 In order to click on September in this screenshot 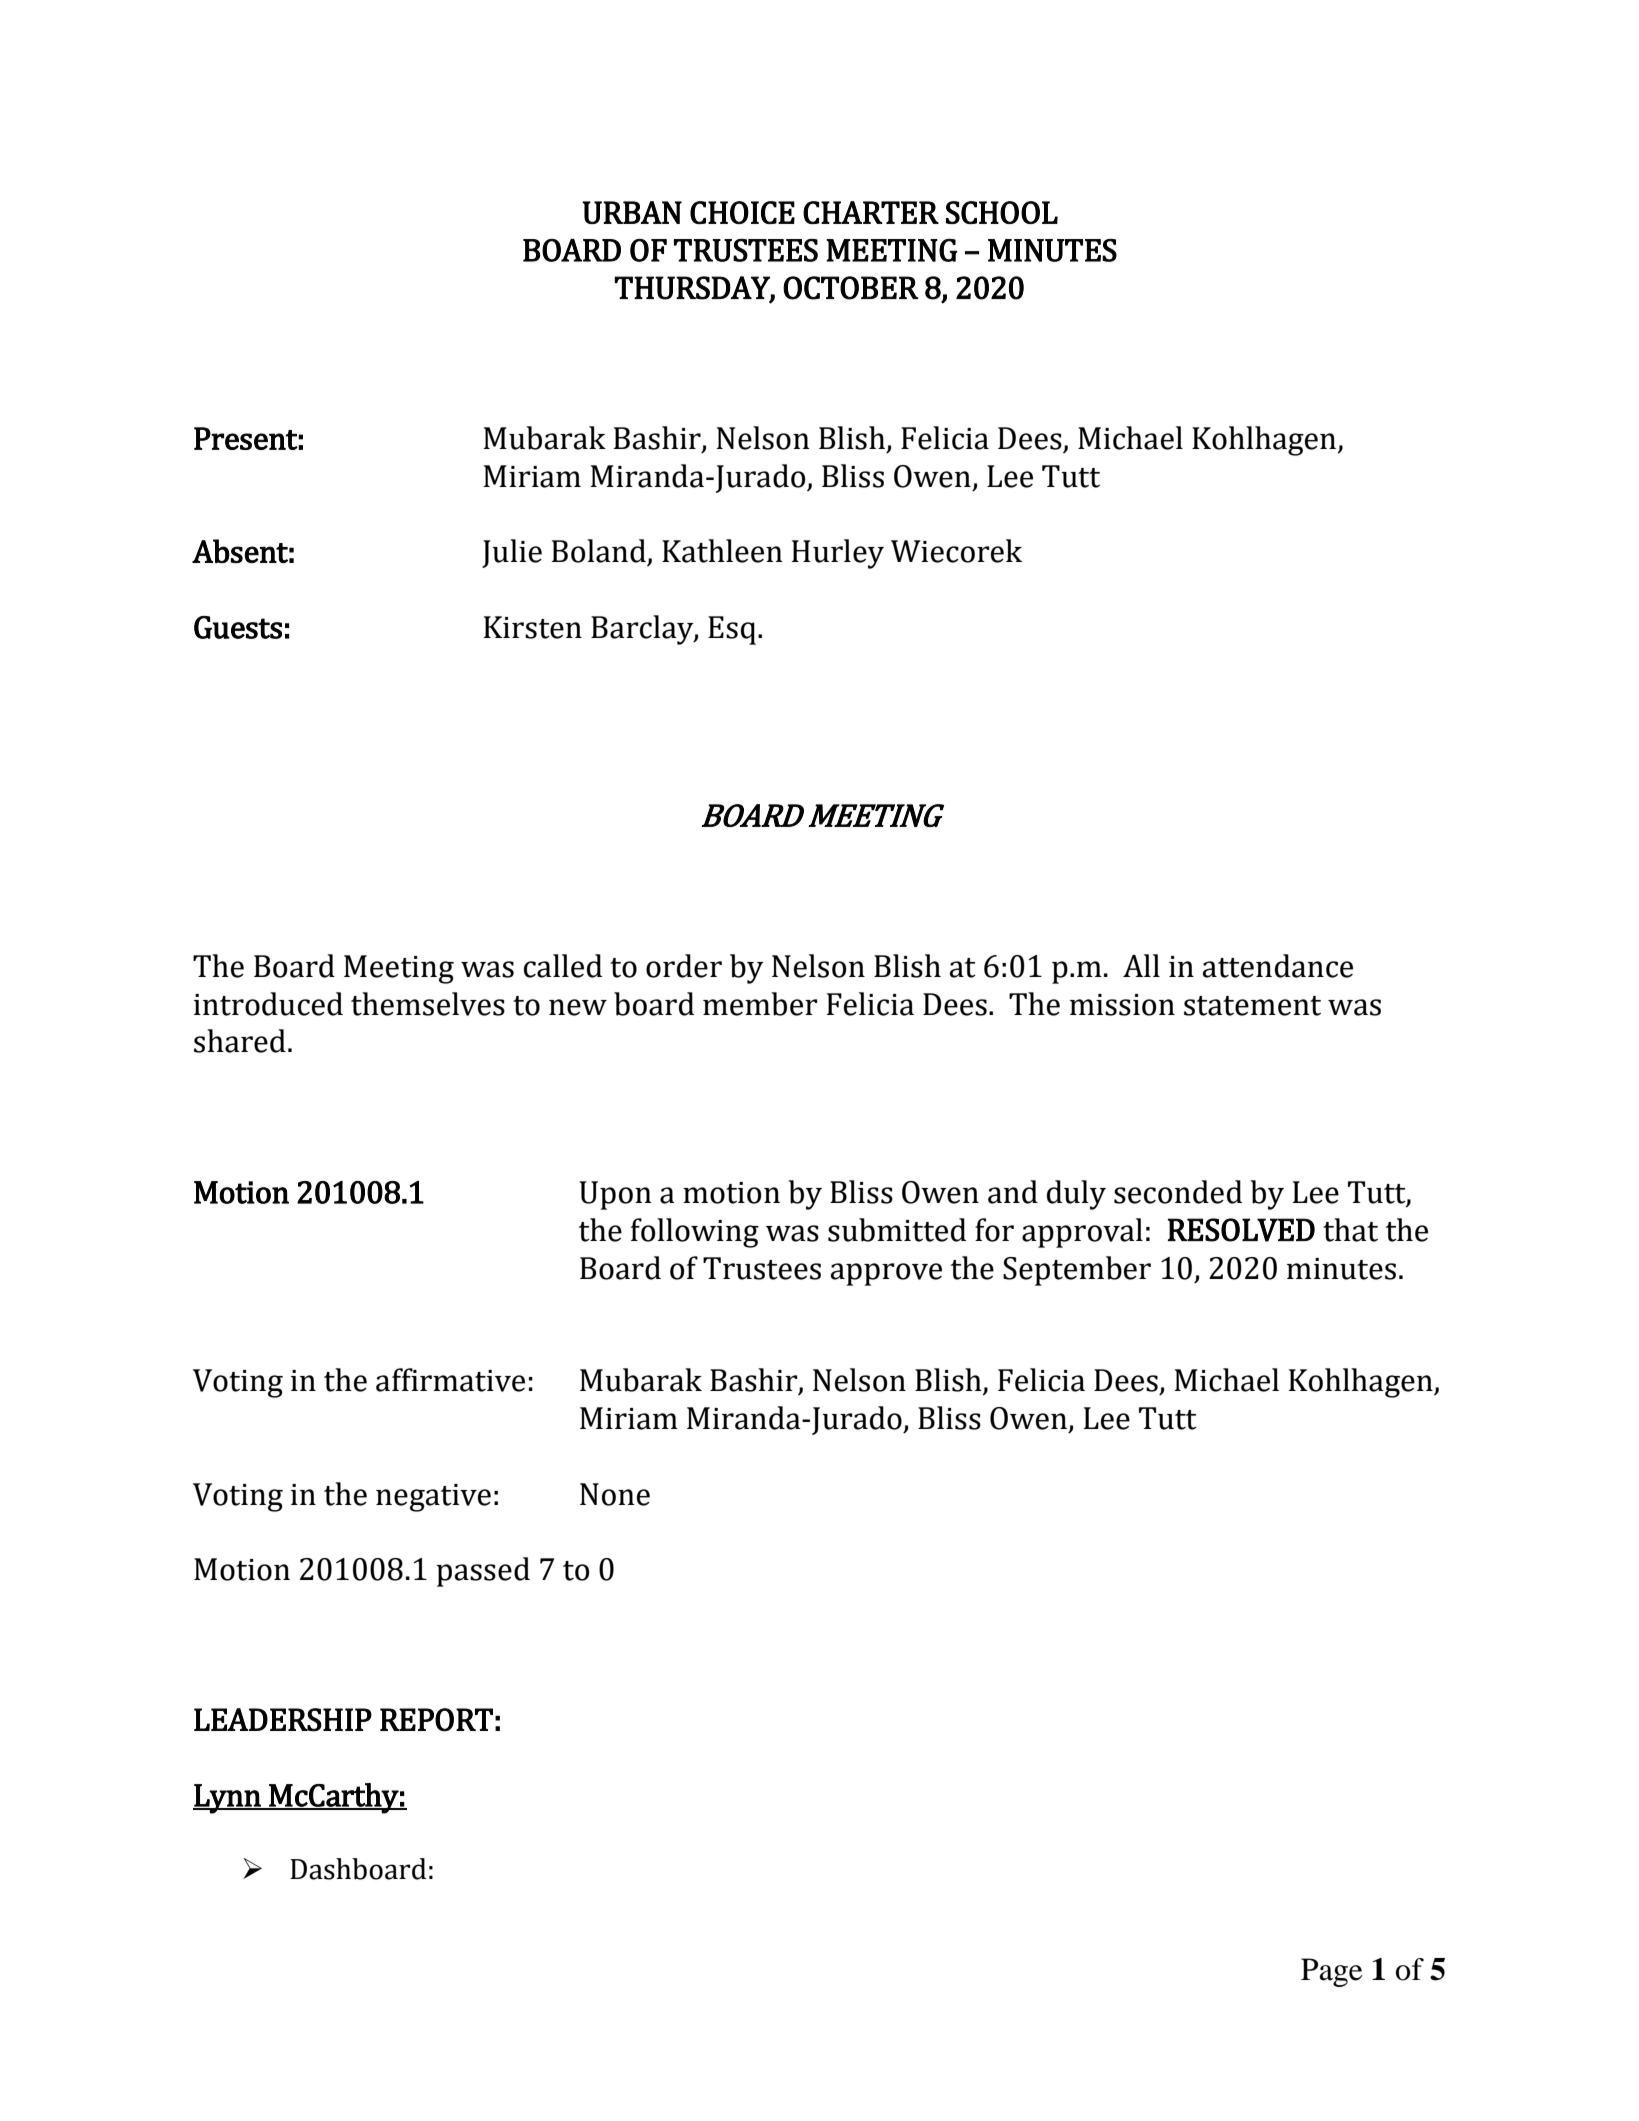, I will do `click(1077, 1271)`.
